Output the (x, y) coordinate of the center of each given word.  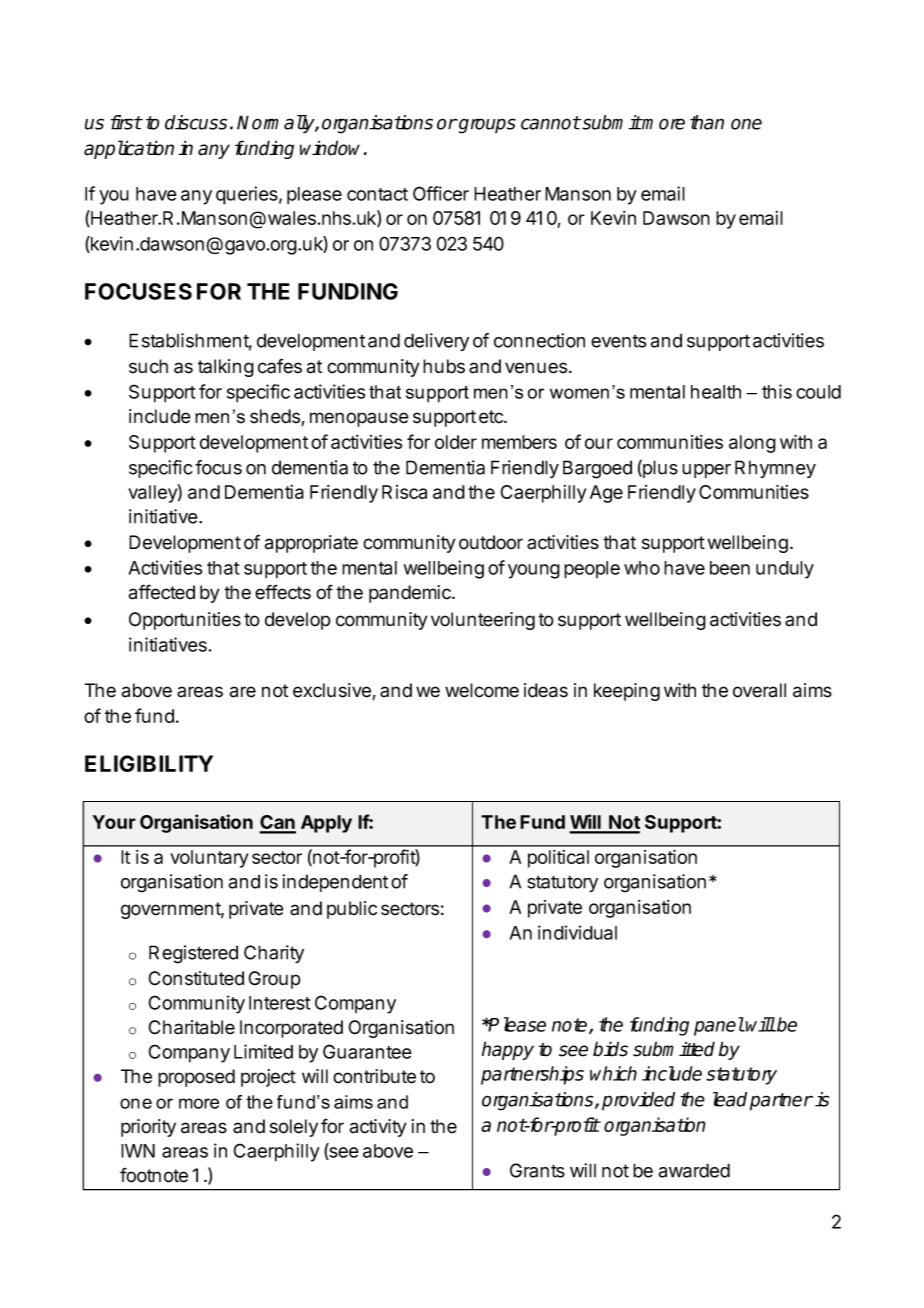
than (707, 122)
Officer (441, 193)
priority (148, 1128)
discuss (196, 122)
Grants (537, 1170)
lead (730, 1099)
